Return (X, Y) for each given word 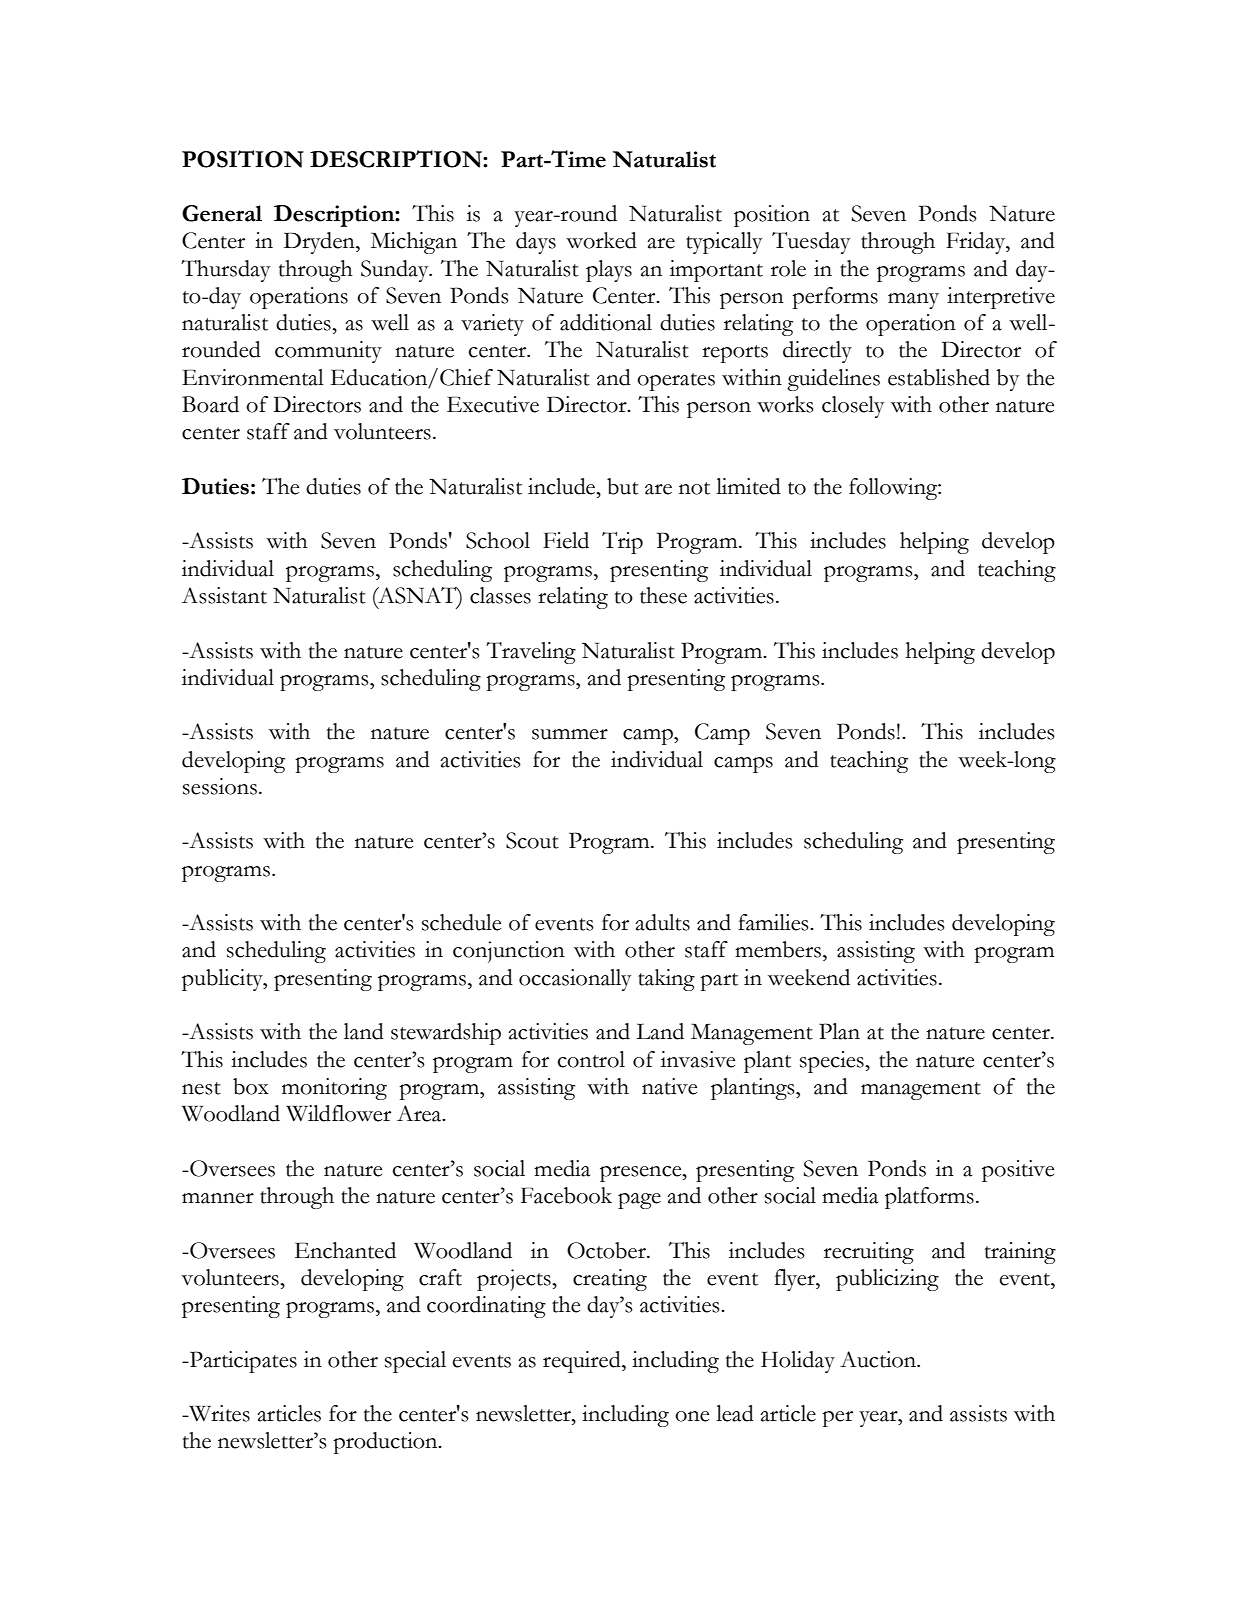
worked (601, 240)
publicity (223, 980)
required (583, 1362)
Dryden (320, 243)
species (833, 1062)
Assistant (224, 595)
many (913, 301)
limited (748, 486)
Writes (218, 1413)
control (591, 1059)
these (663, 595)
